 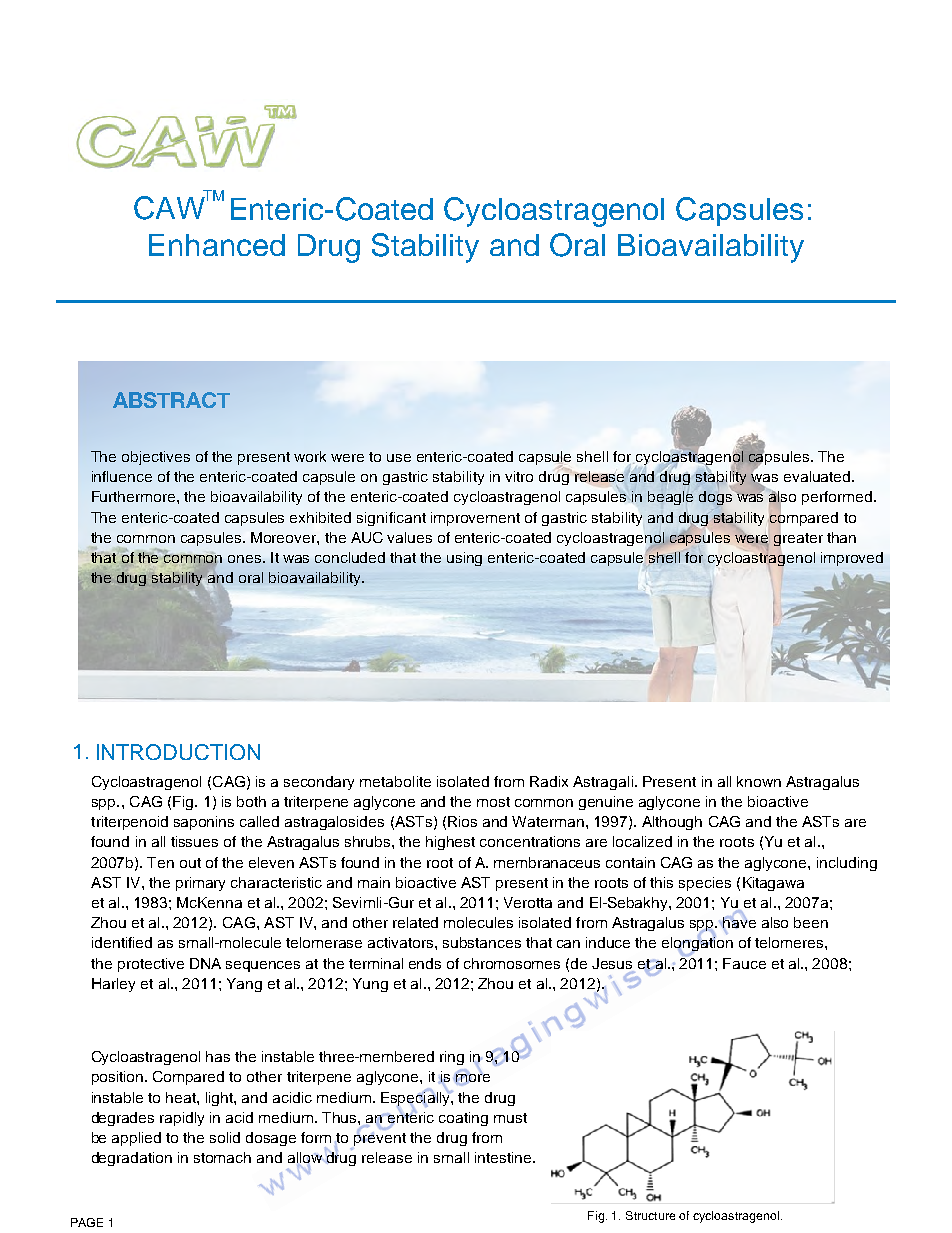 What do you see at coordinates (200, 884) in the document?
I see `primary` at bounding box center [200, 884].
